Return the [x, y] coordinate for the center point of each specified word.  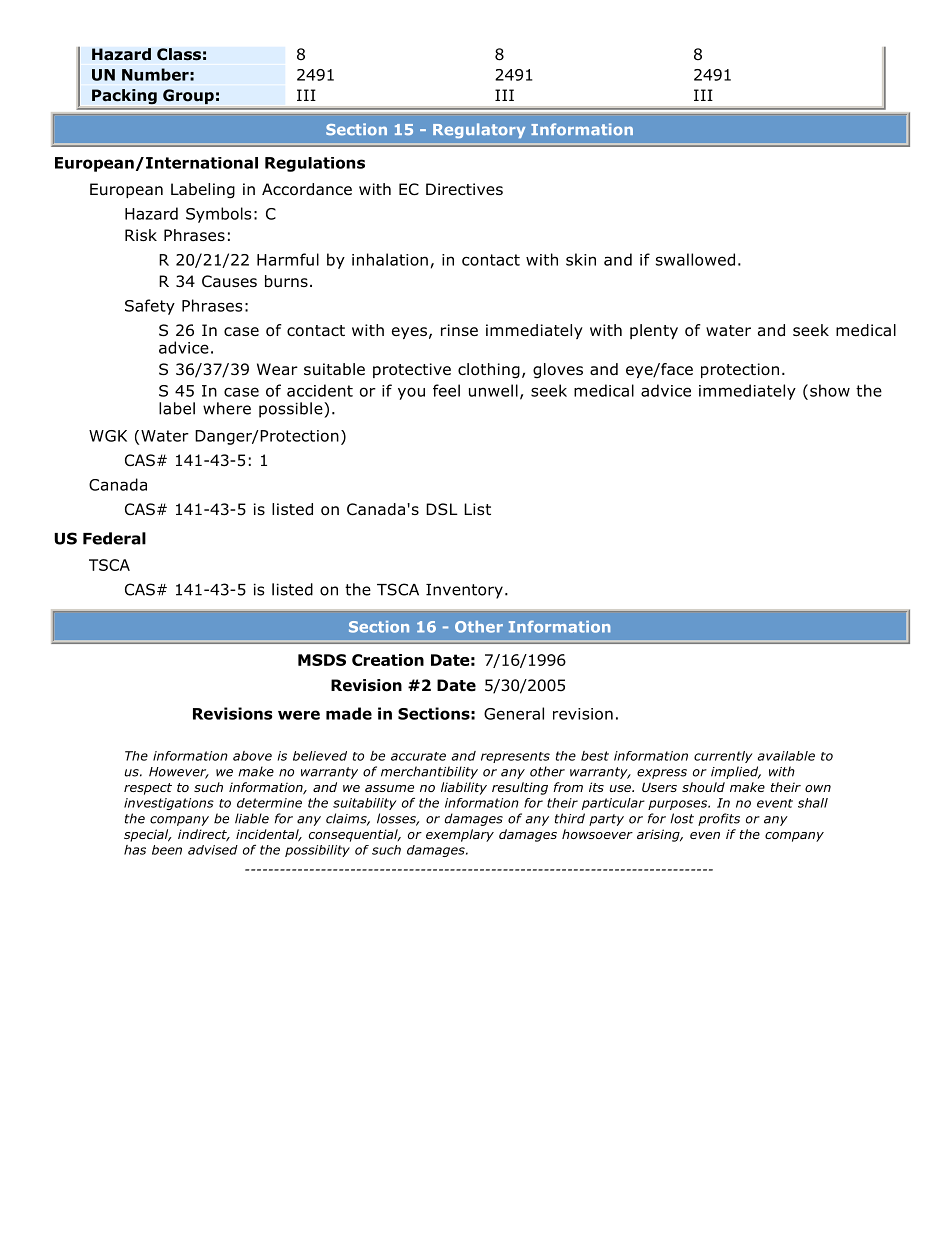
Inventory [464, 591]
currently [723, 757]
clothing [489, 371]
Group [188, 96]
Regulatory [479, 130]
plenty [654, 331]
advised [213, 850]
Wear [277, 369]
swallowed [695, 259]
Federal [114, 538]
